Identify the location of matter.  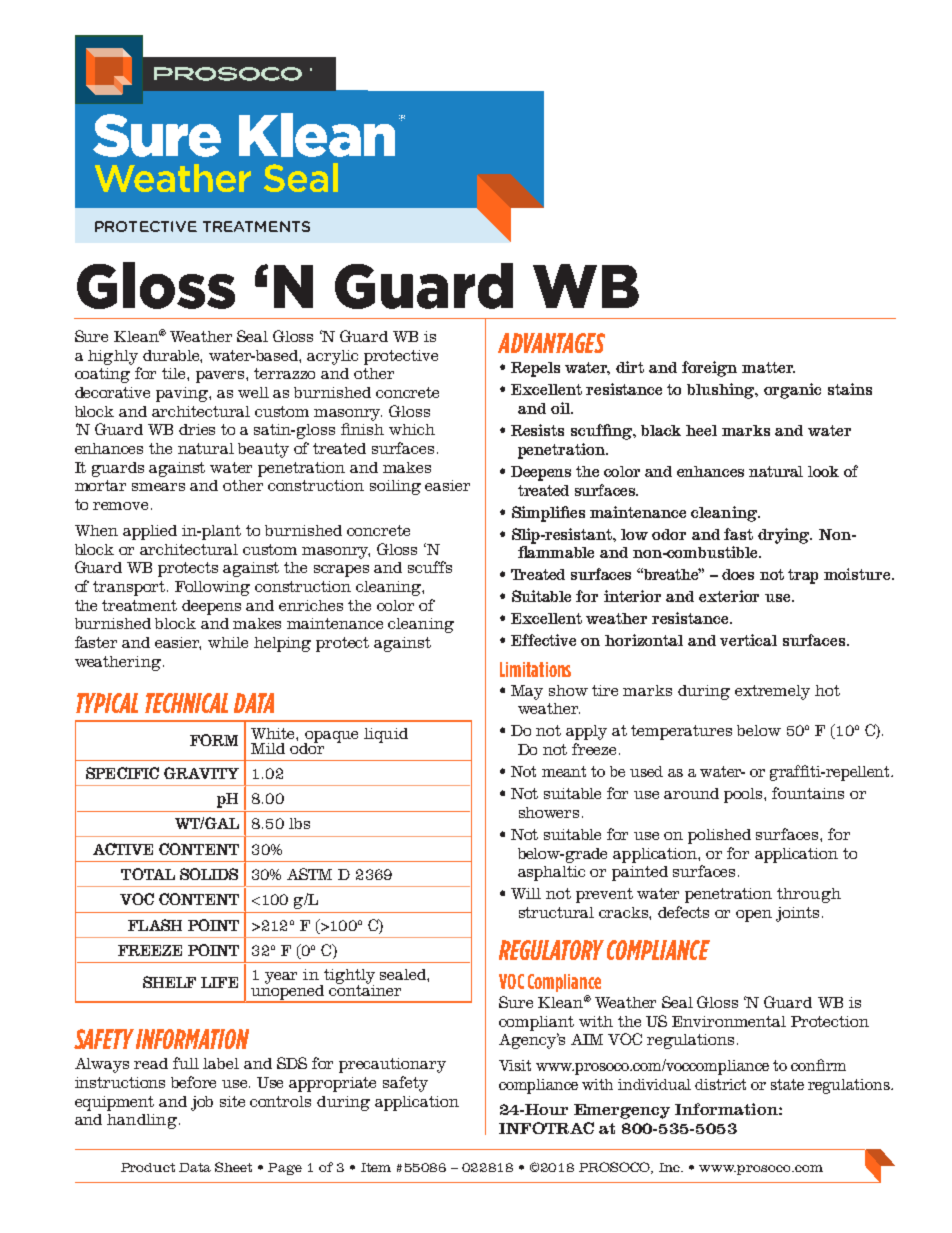
(768, 367).
